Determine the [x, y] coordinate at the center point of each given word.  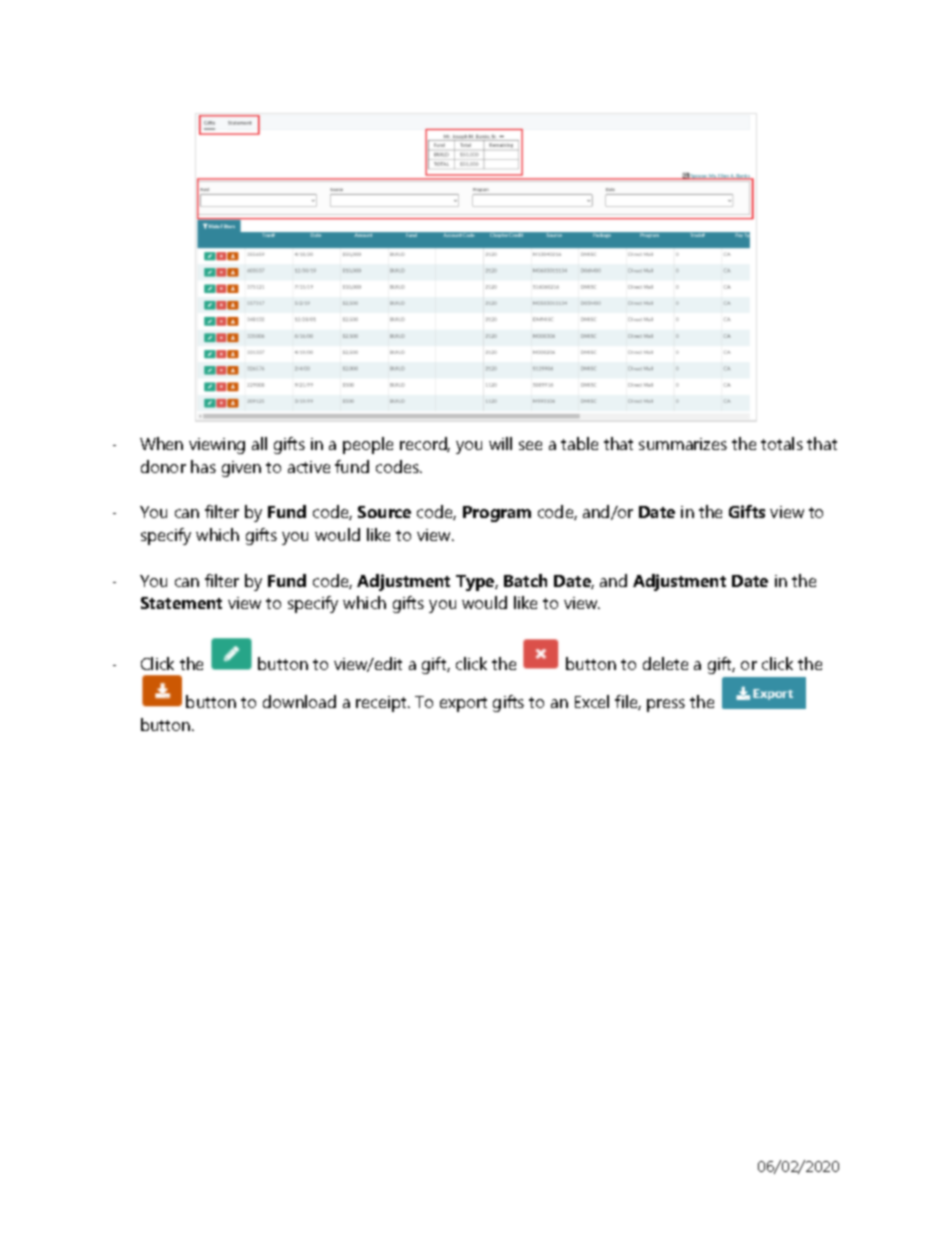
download [299, 701]
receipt [382, 704]
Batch [525, 580]
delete [665, 663]
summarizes [683, 444]
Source [384, 512]
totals [782, 443]
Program [497, 514]
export [463, 704]
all [259, 443]
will [500, 443]
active [309, 467]
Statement [181, 603]
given [241, 469]
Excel [592, 701]
